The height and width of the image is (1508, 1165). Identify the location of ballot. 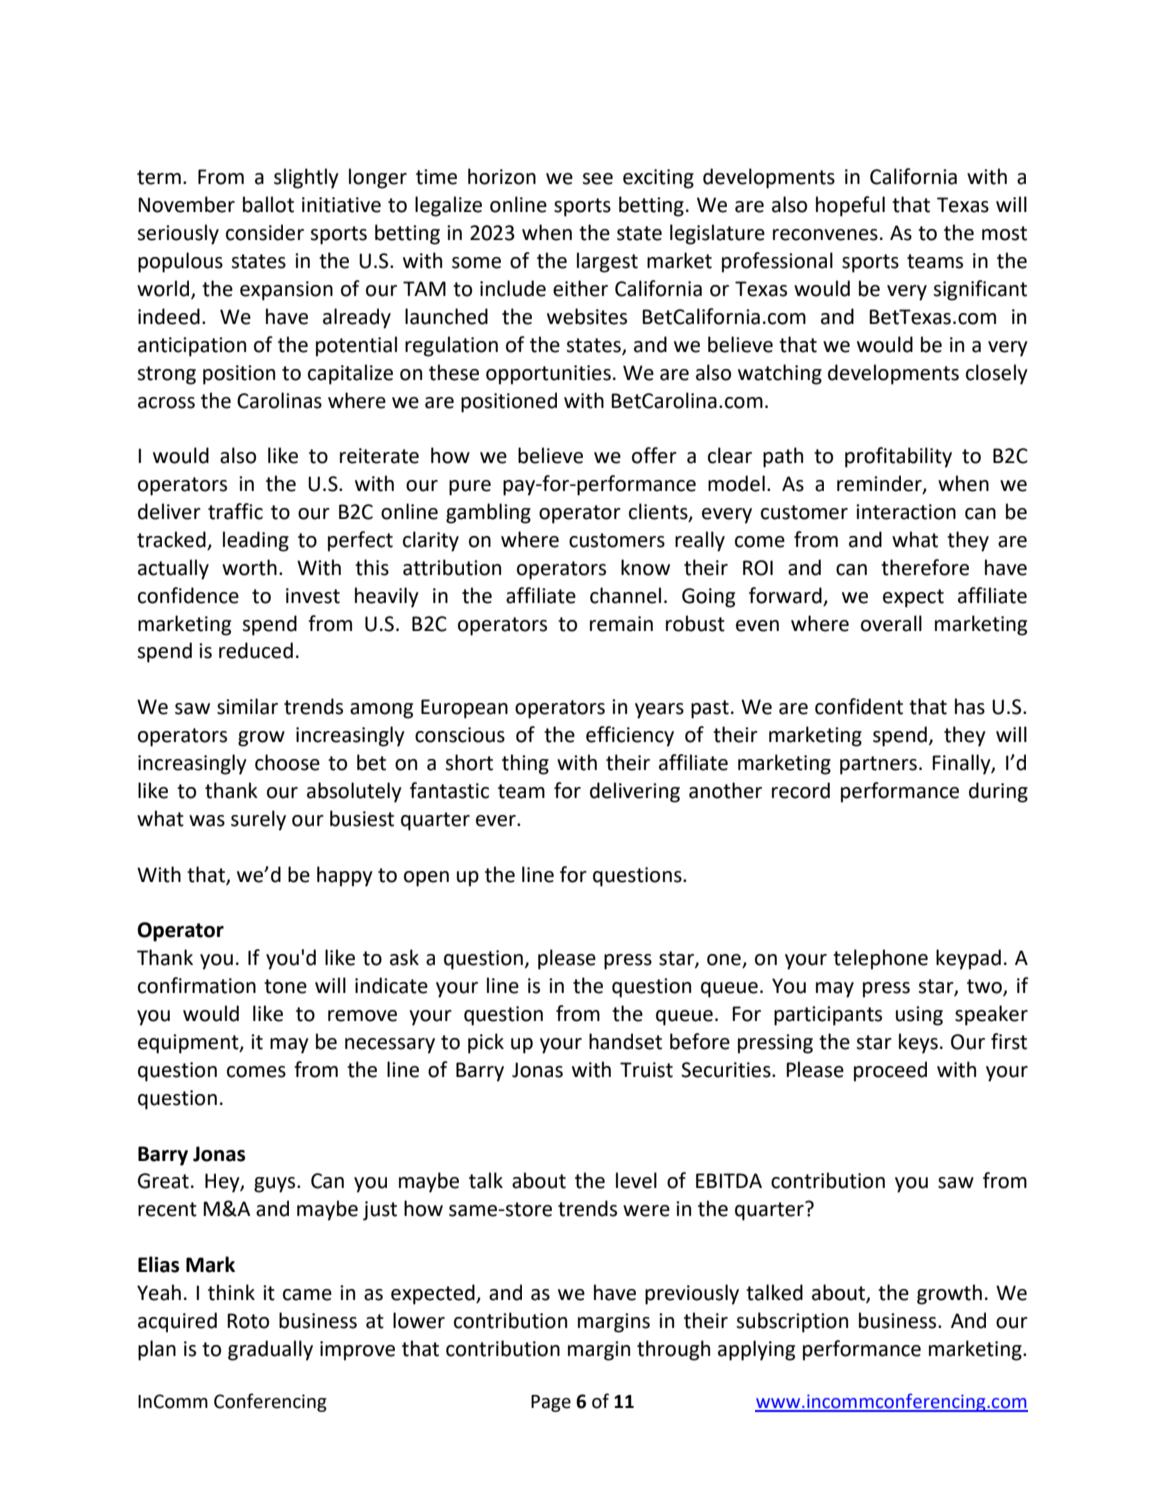
(268, 204).
